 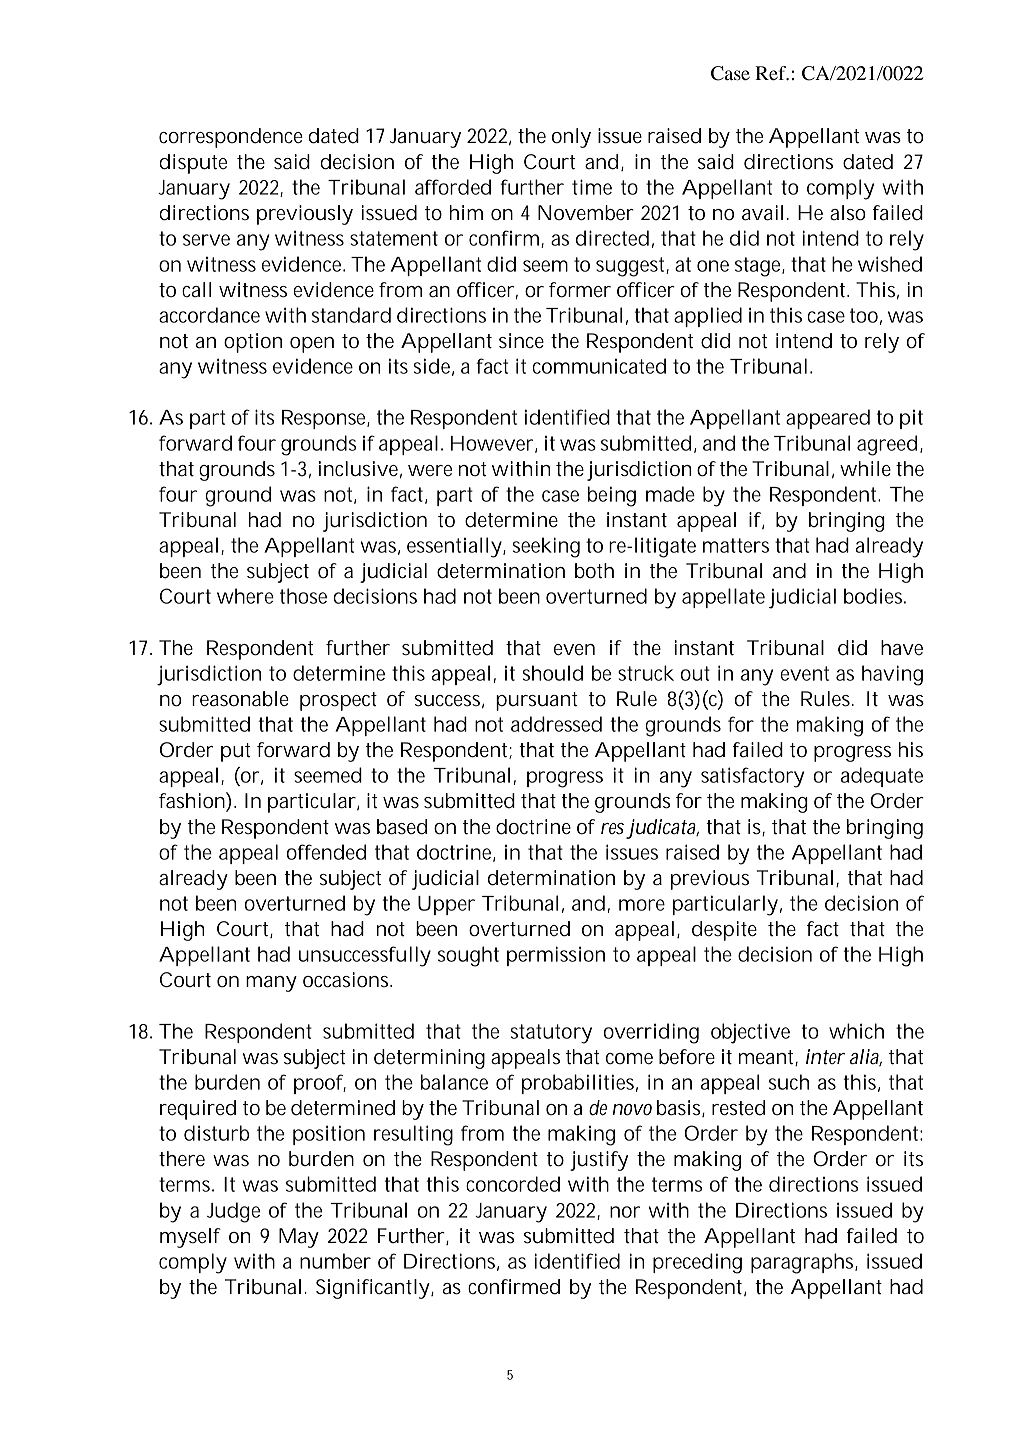 I want to click on fashion, so click(x=193, y=801).
